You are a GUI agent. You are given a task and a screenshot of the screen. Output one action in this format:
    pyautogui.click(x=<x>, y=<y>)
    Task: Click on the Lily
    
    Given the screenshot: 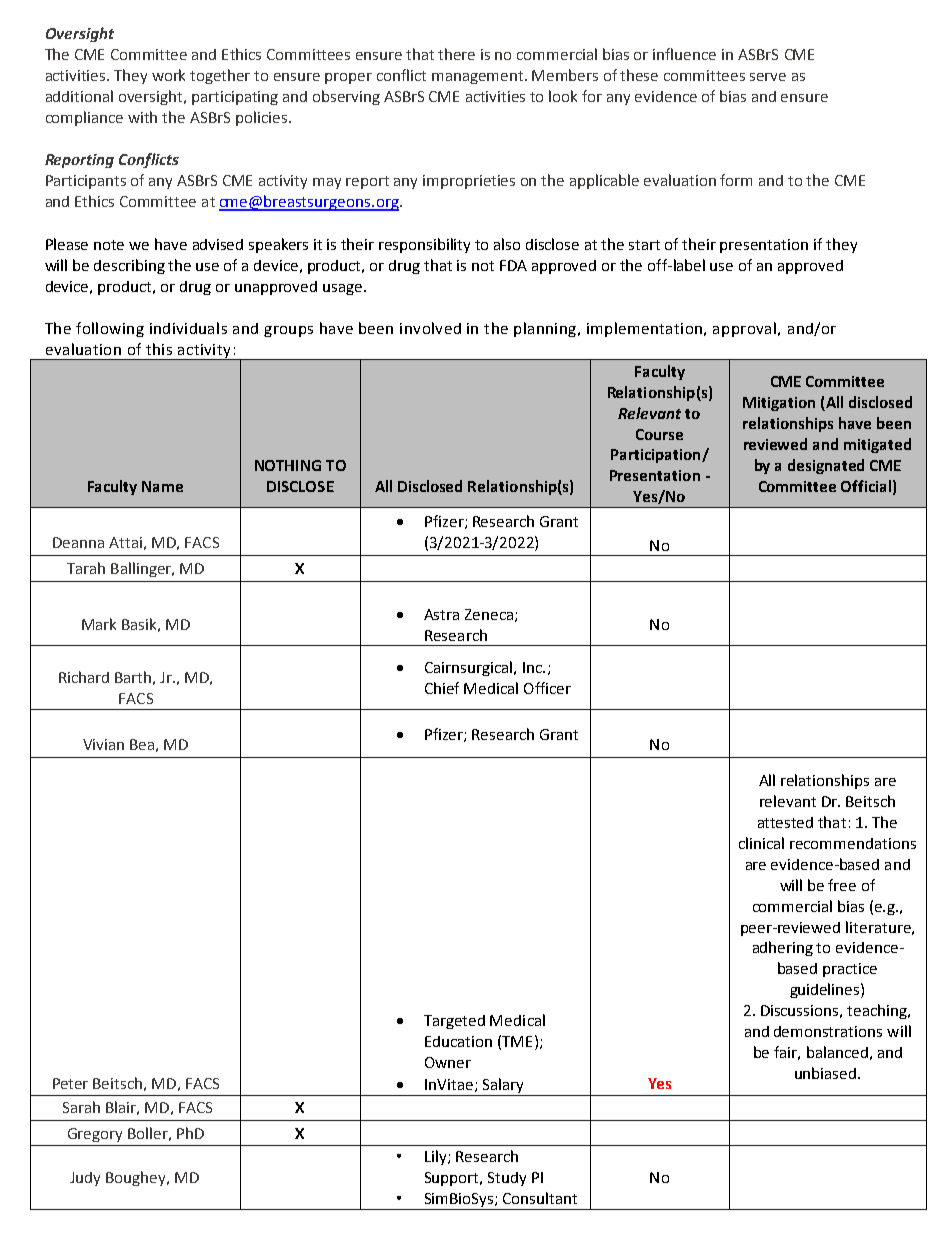 What is the action you would take?
    pyautogui.click(x=437, y=1157)
